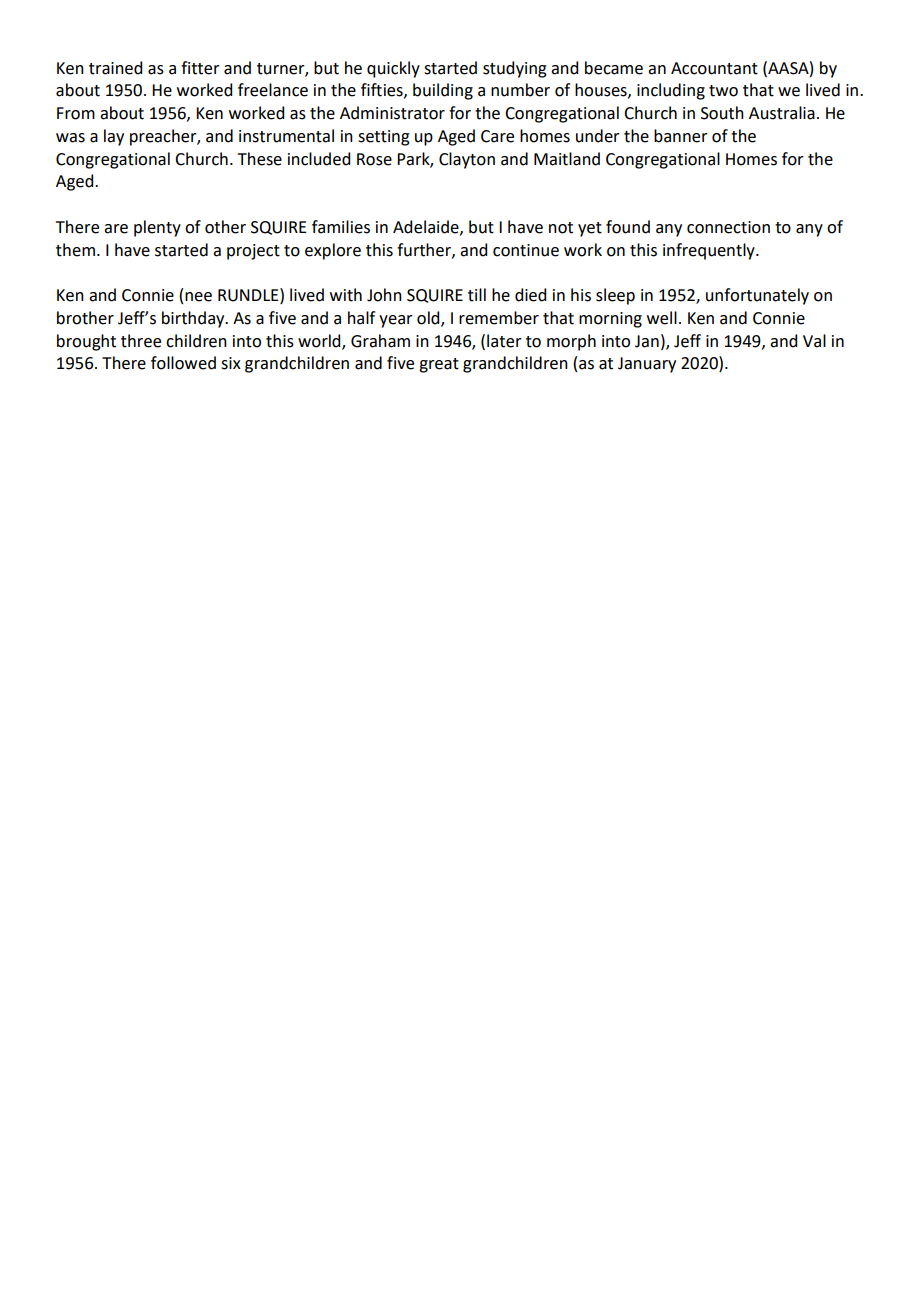 Image resolution: width=924 pixels, height=1308 pixels. What do you see at coordinates (200, 68) in the screenshot?
I see `fitter` at bounding box center [200, 68].
